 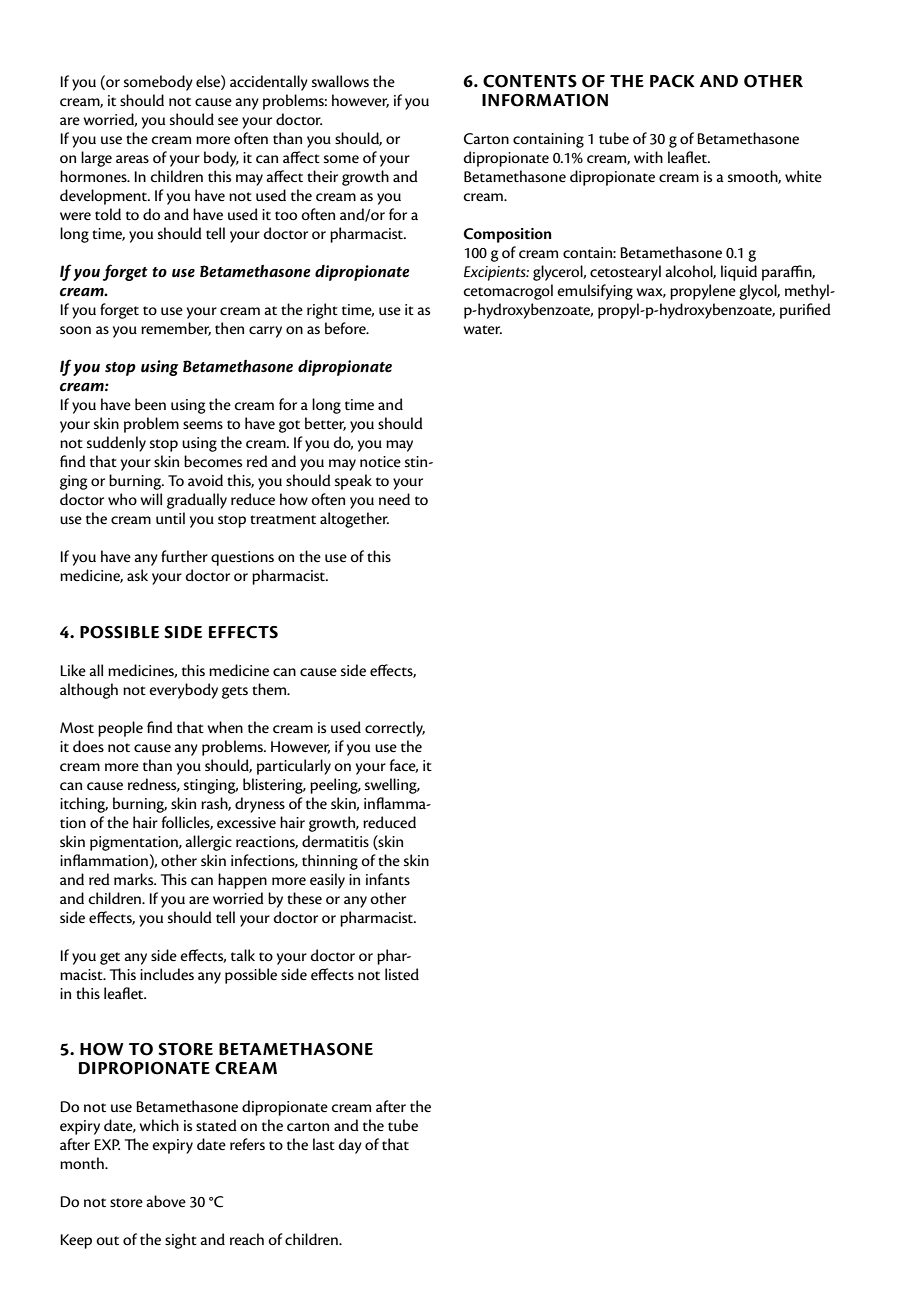 I want to click on PACK, so click(x=672, y=81).
